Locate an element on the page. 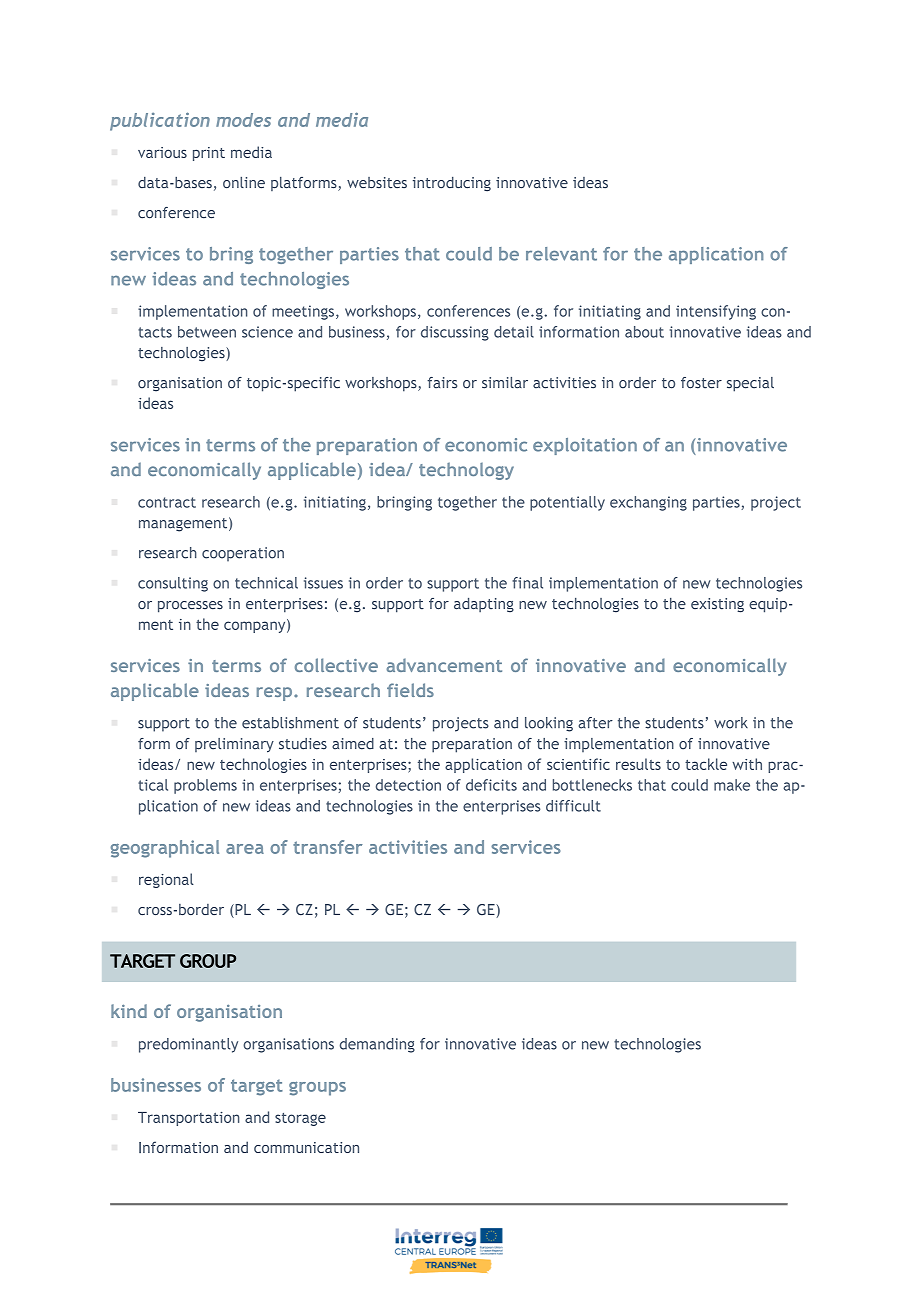 The height and width of the document is (1308, 924). demanding is located at coordinates (377, 1045).
